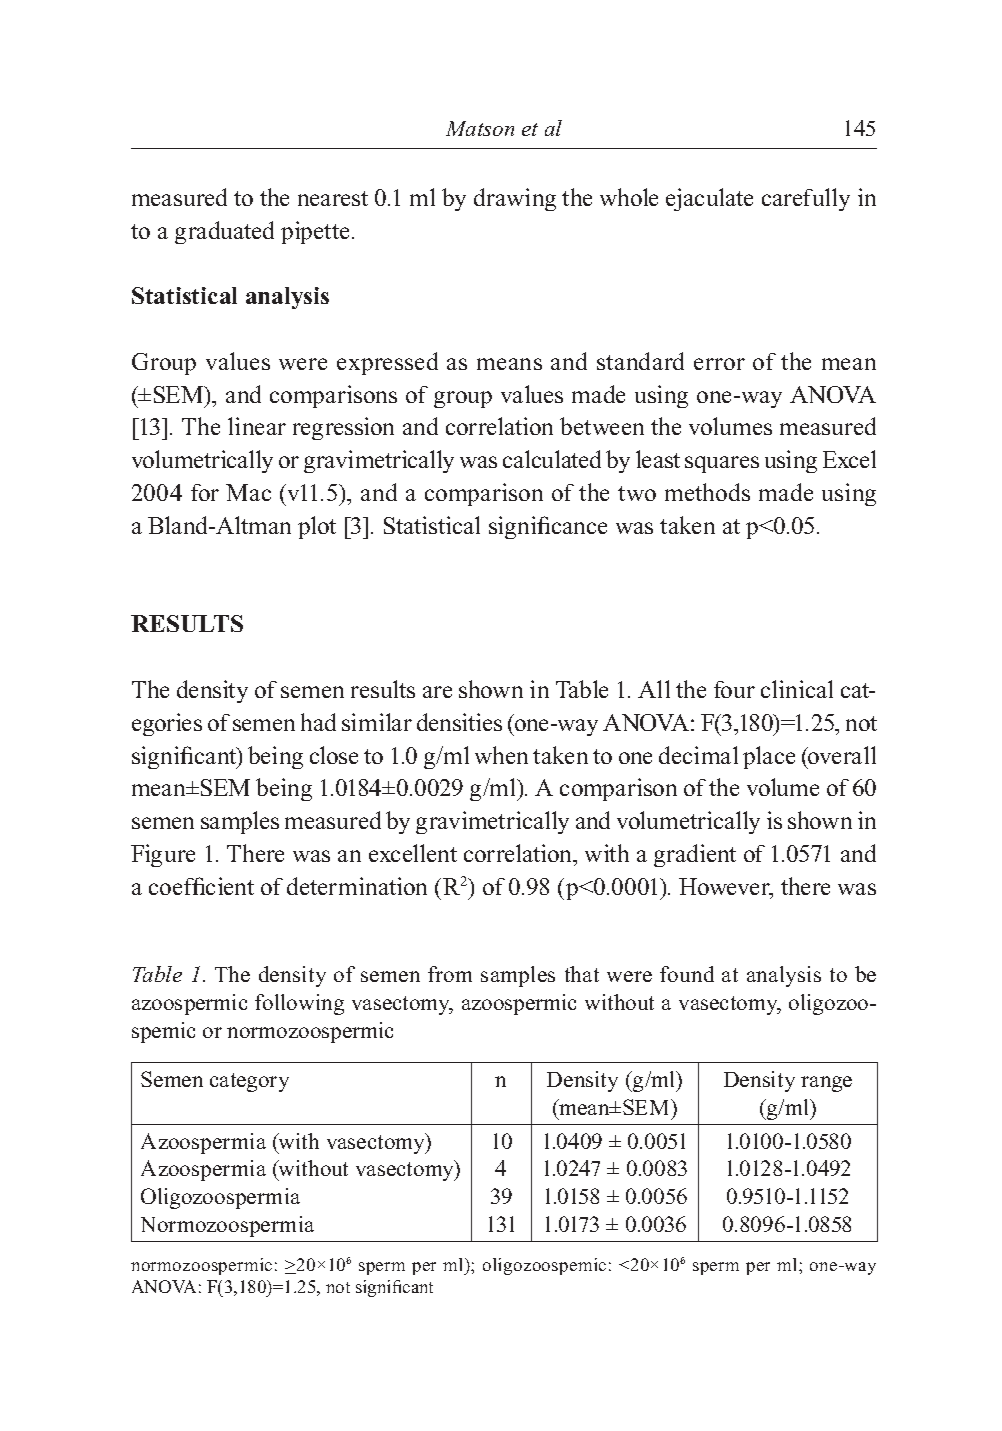 This page has width=1002, height=1431. I want to click on carefully, so click(806, 199).
